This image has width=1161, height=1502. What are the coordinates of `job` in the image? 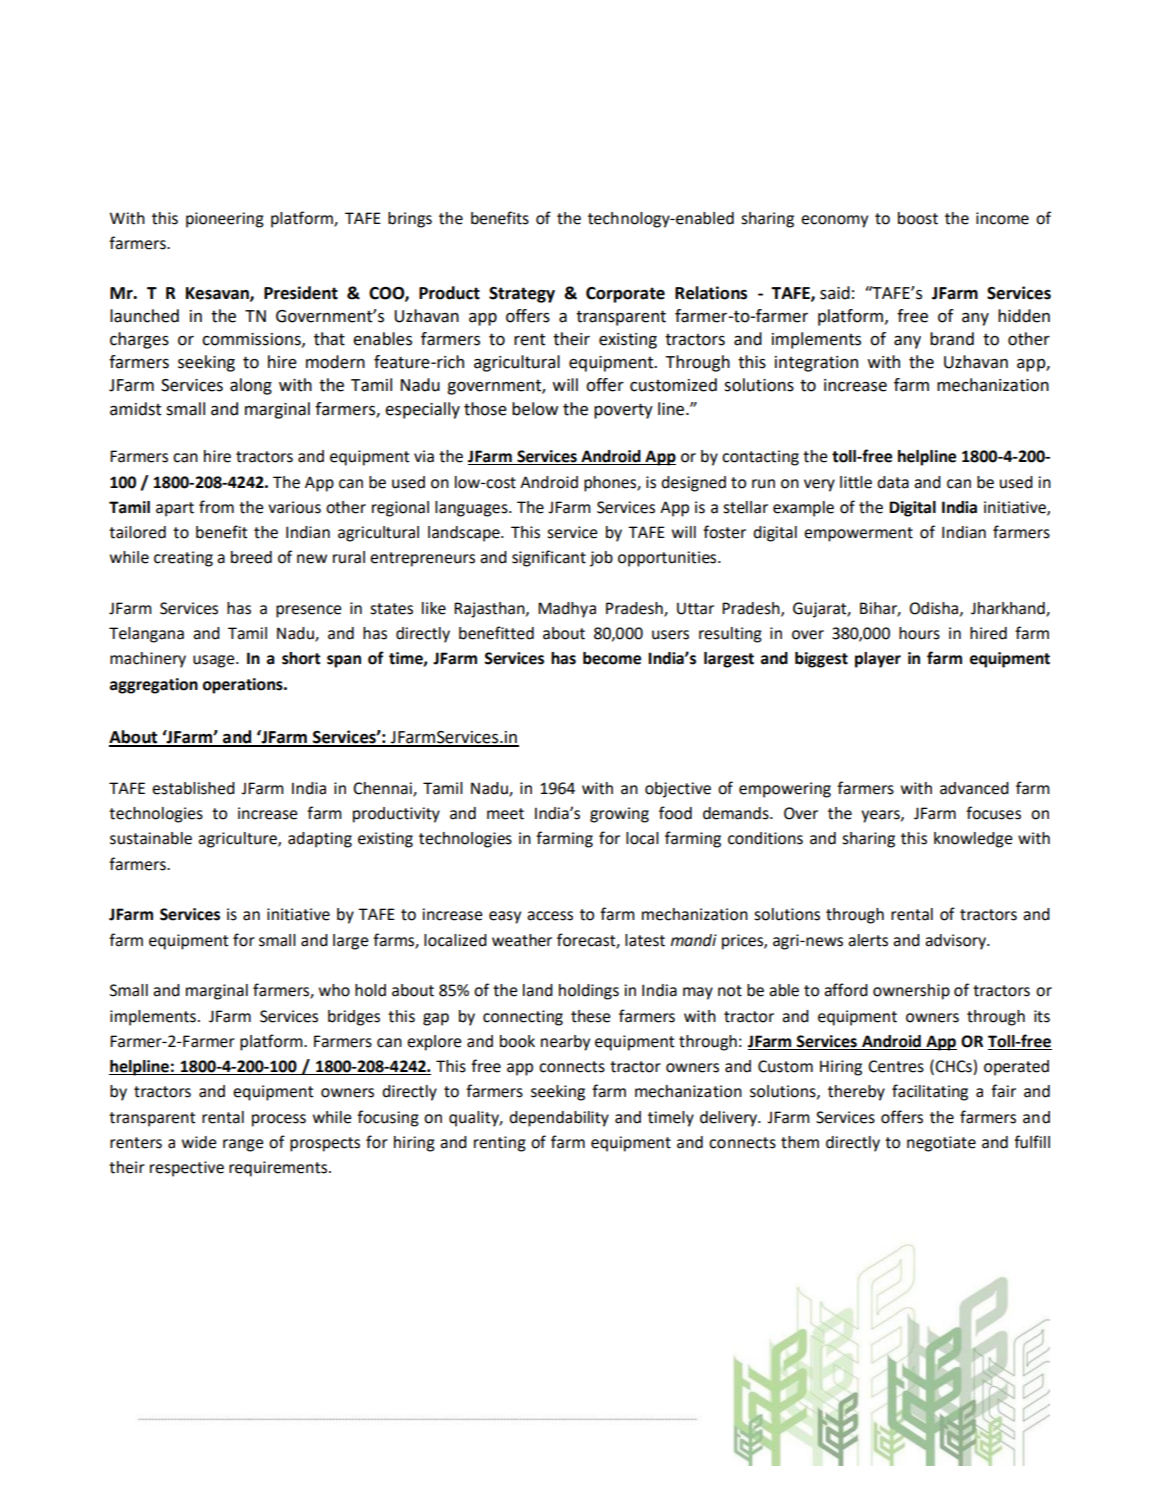 It's located at (601, 559).
